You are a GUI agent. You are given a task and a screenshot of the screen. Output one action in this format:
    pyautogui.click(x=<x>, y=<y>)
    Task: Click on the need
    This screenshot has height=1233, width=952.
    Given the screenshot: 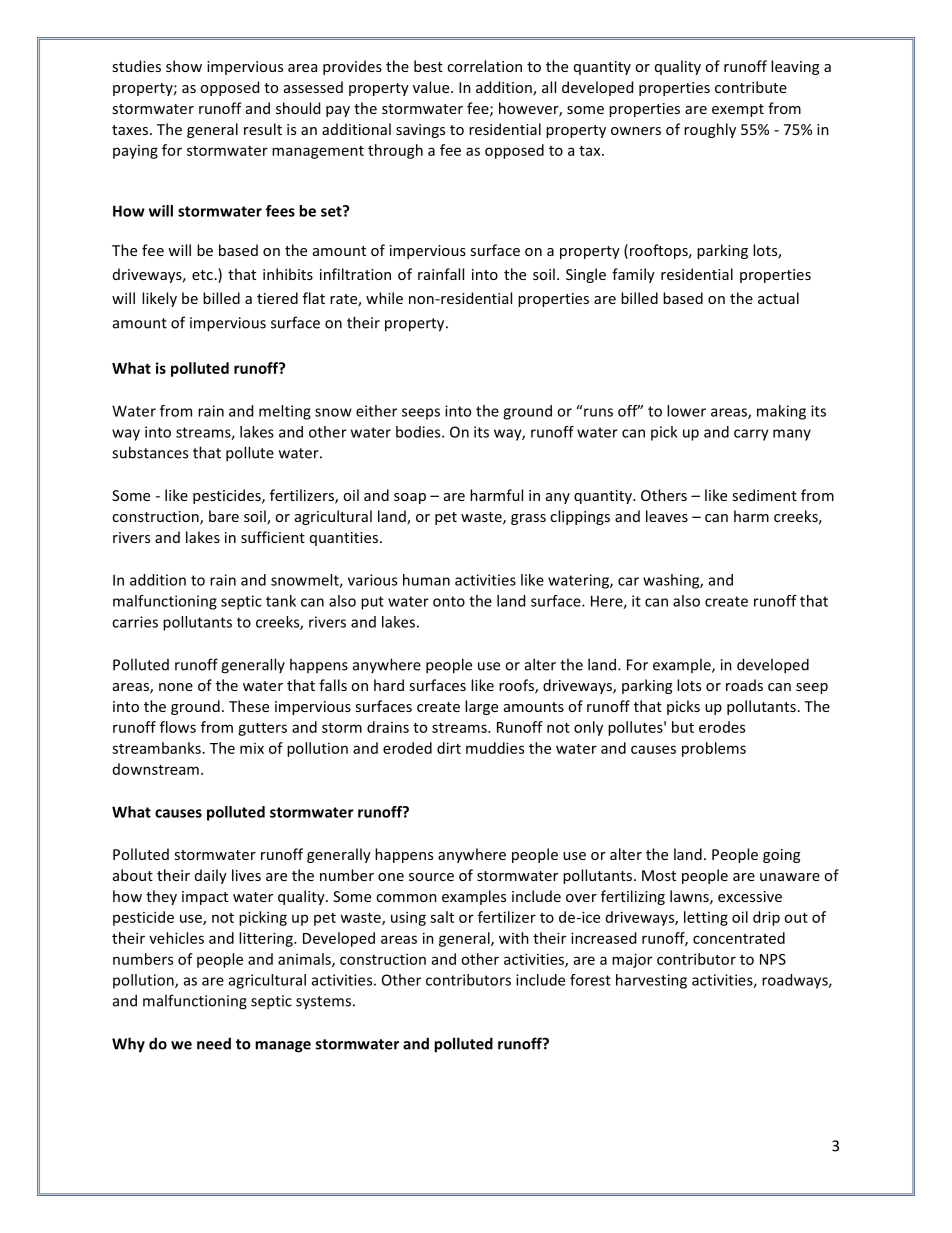 What is the action you would take?
    pyautogui.click(x=214, y=1043)
